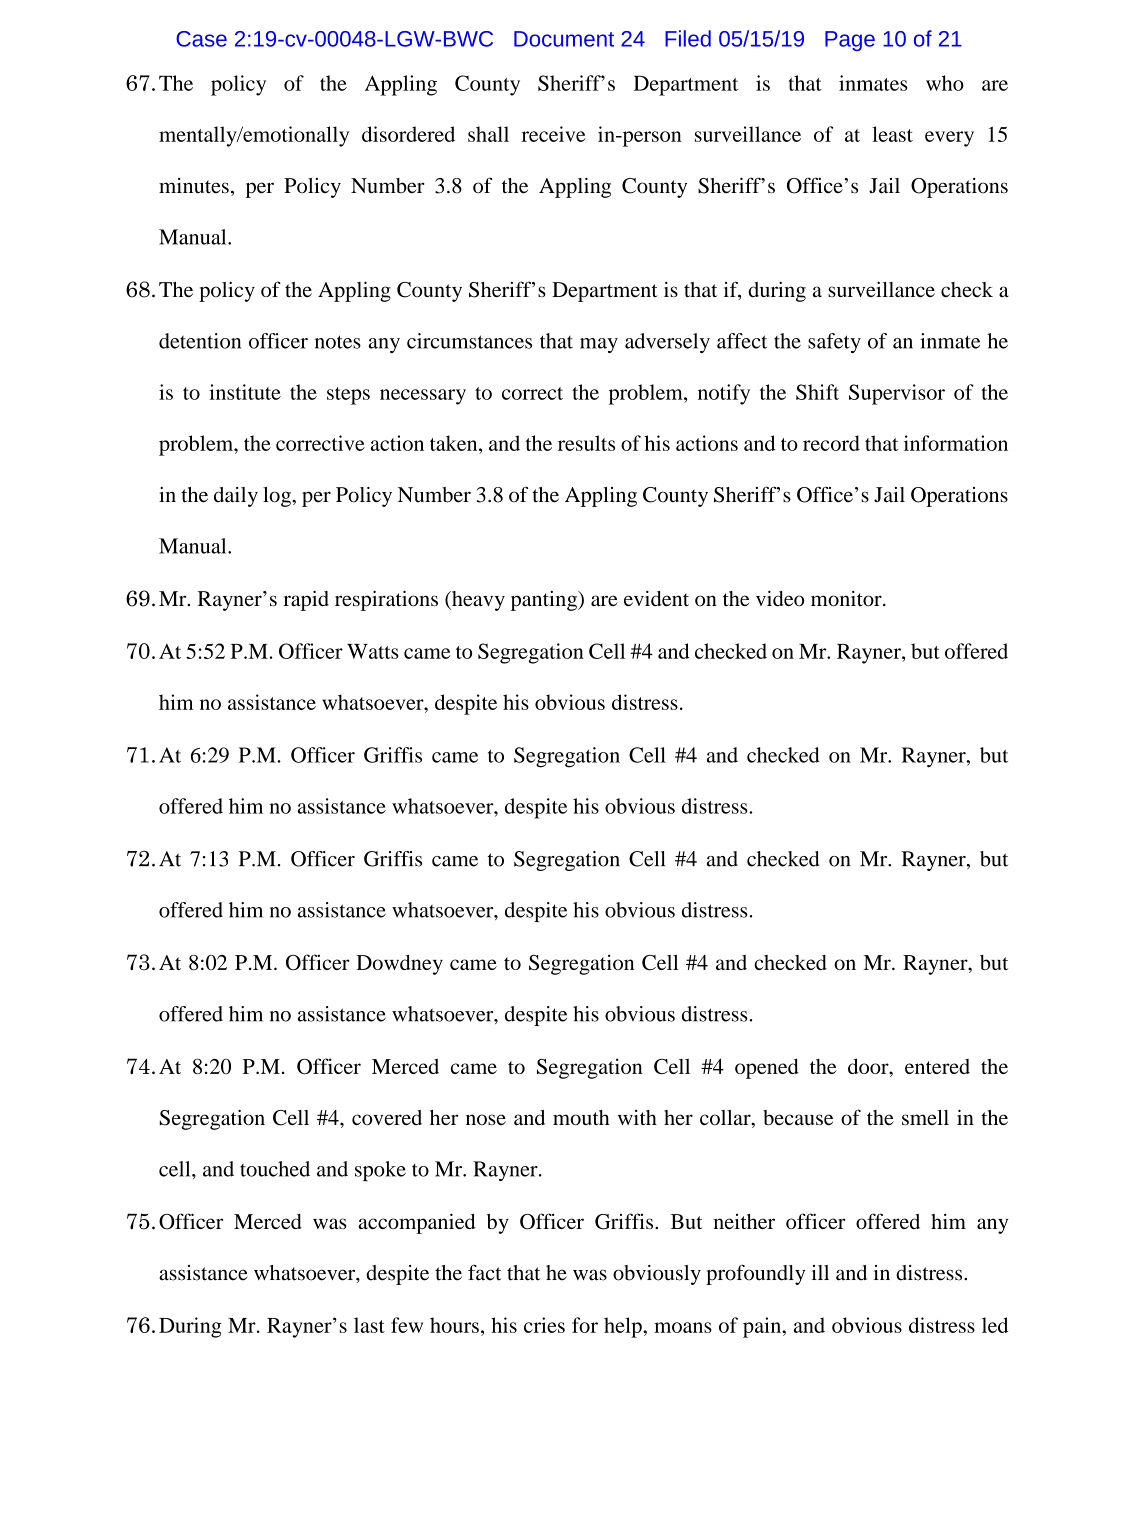 The width and height of the image is (1138, 1519). Describe the element at coordinates (372, 651) in the image. I see `Watts` at that location.
